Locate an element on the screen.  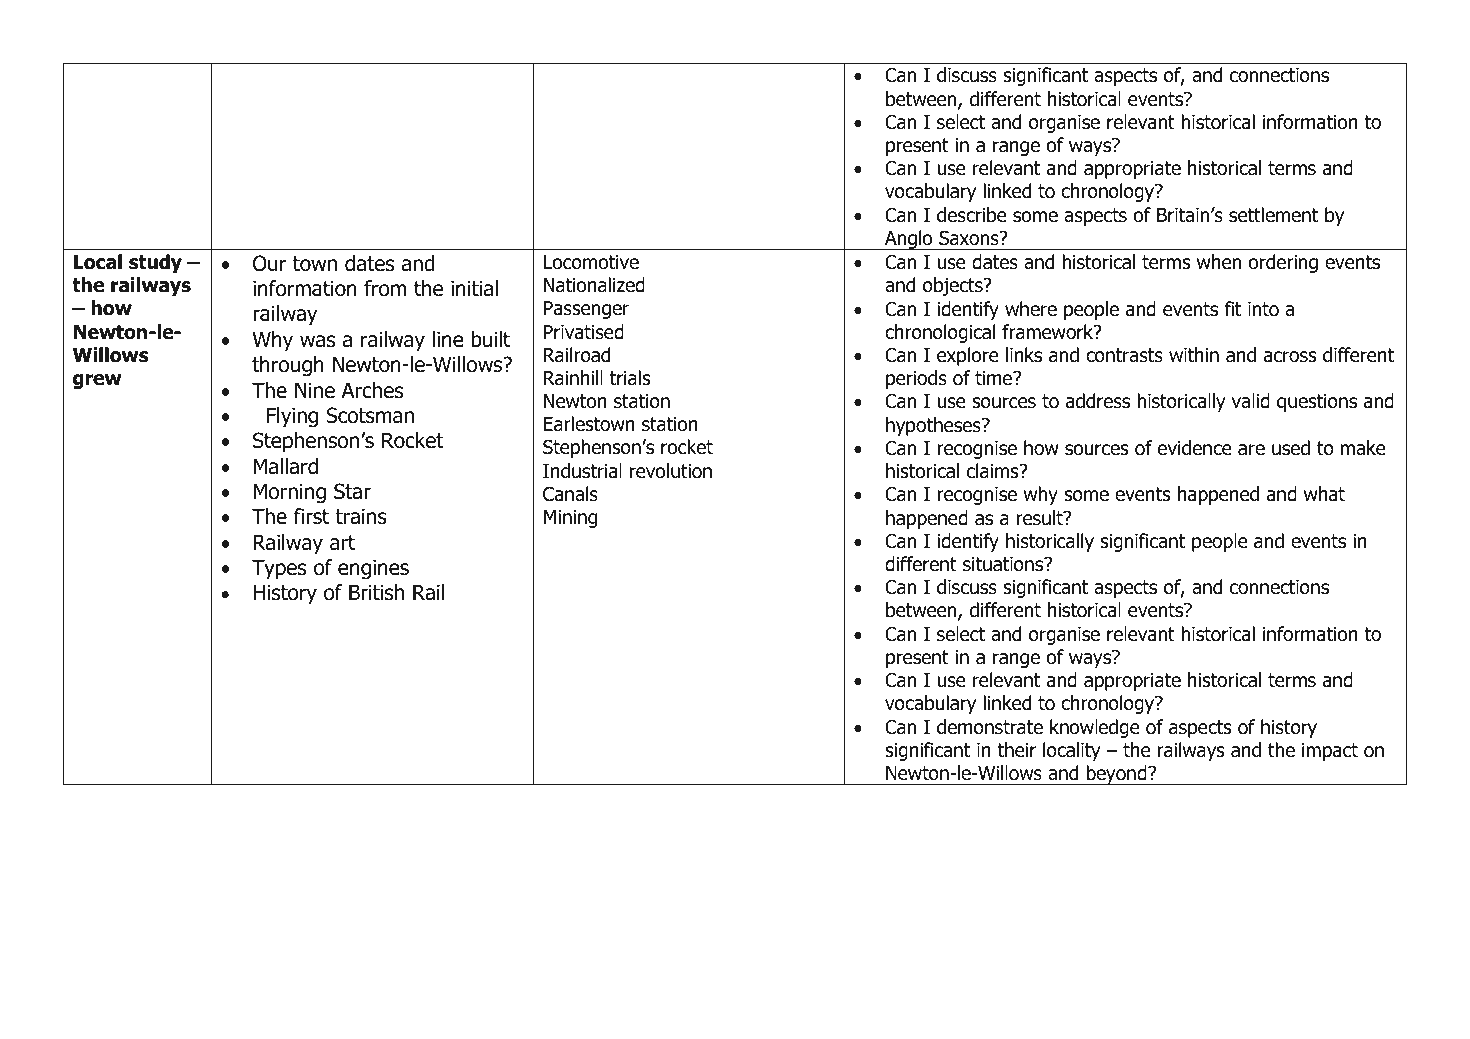
what is located at coordinates (1324, 494).
